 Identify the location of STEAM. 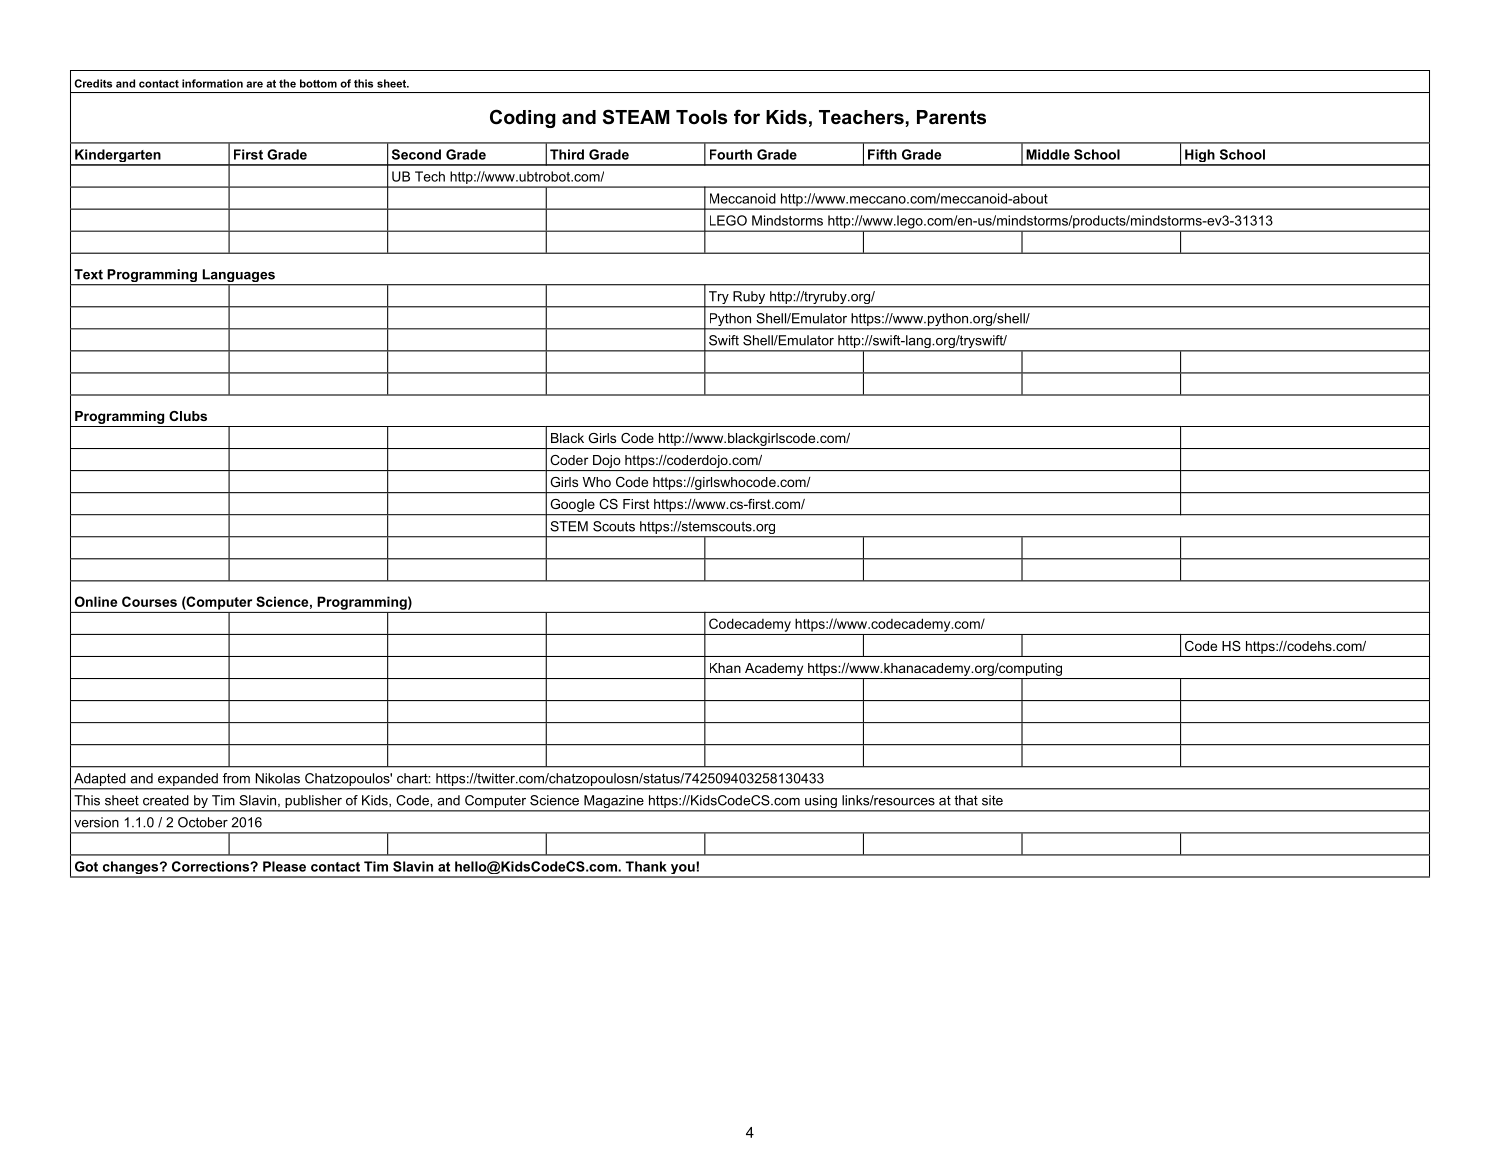
(636, 117).
